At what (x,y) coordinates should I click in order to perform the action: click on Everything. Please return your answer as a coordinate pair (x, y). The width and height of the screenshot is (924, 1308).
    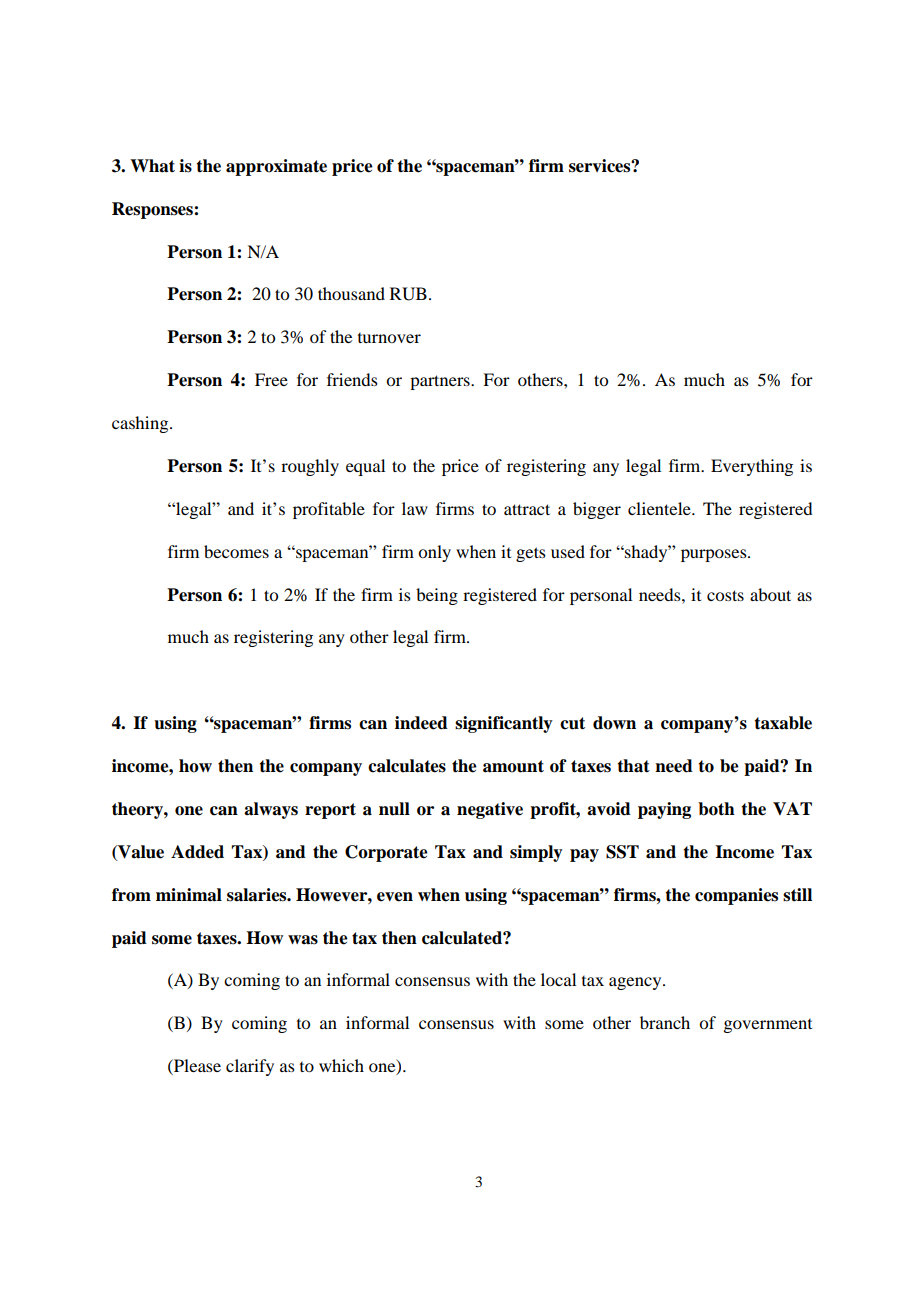
    Looking at the image, I should click on (752, 467).
